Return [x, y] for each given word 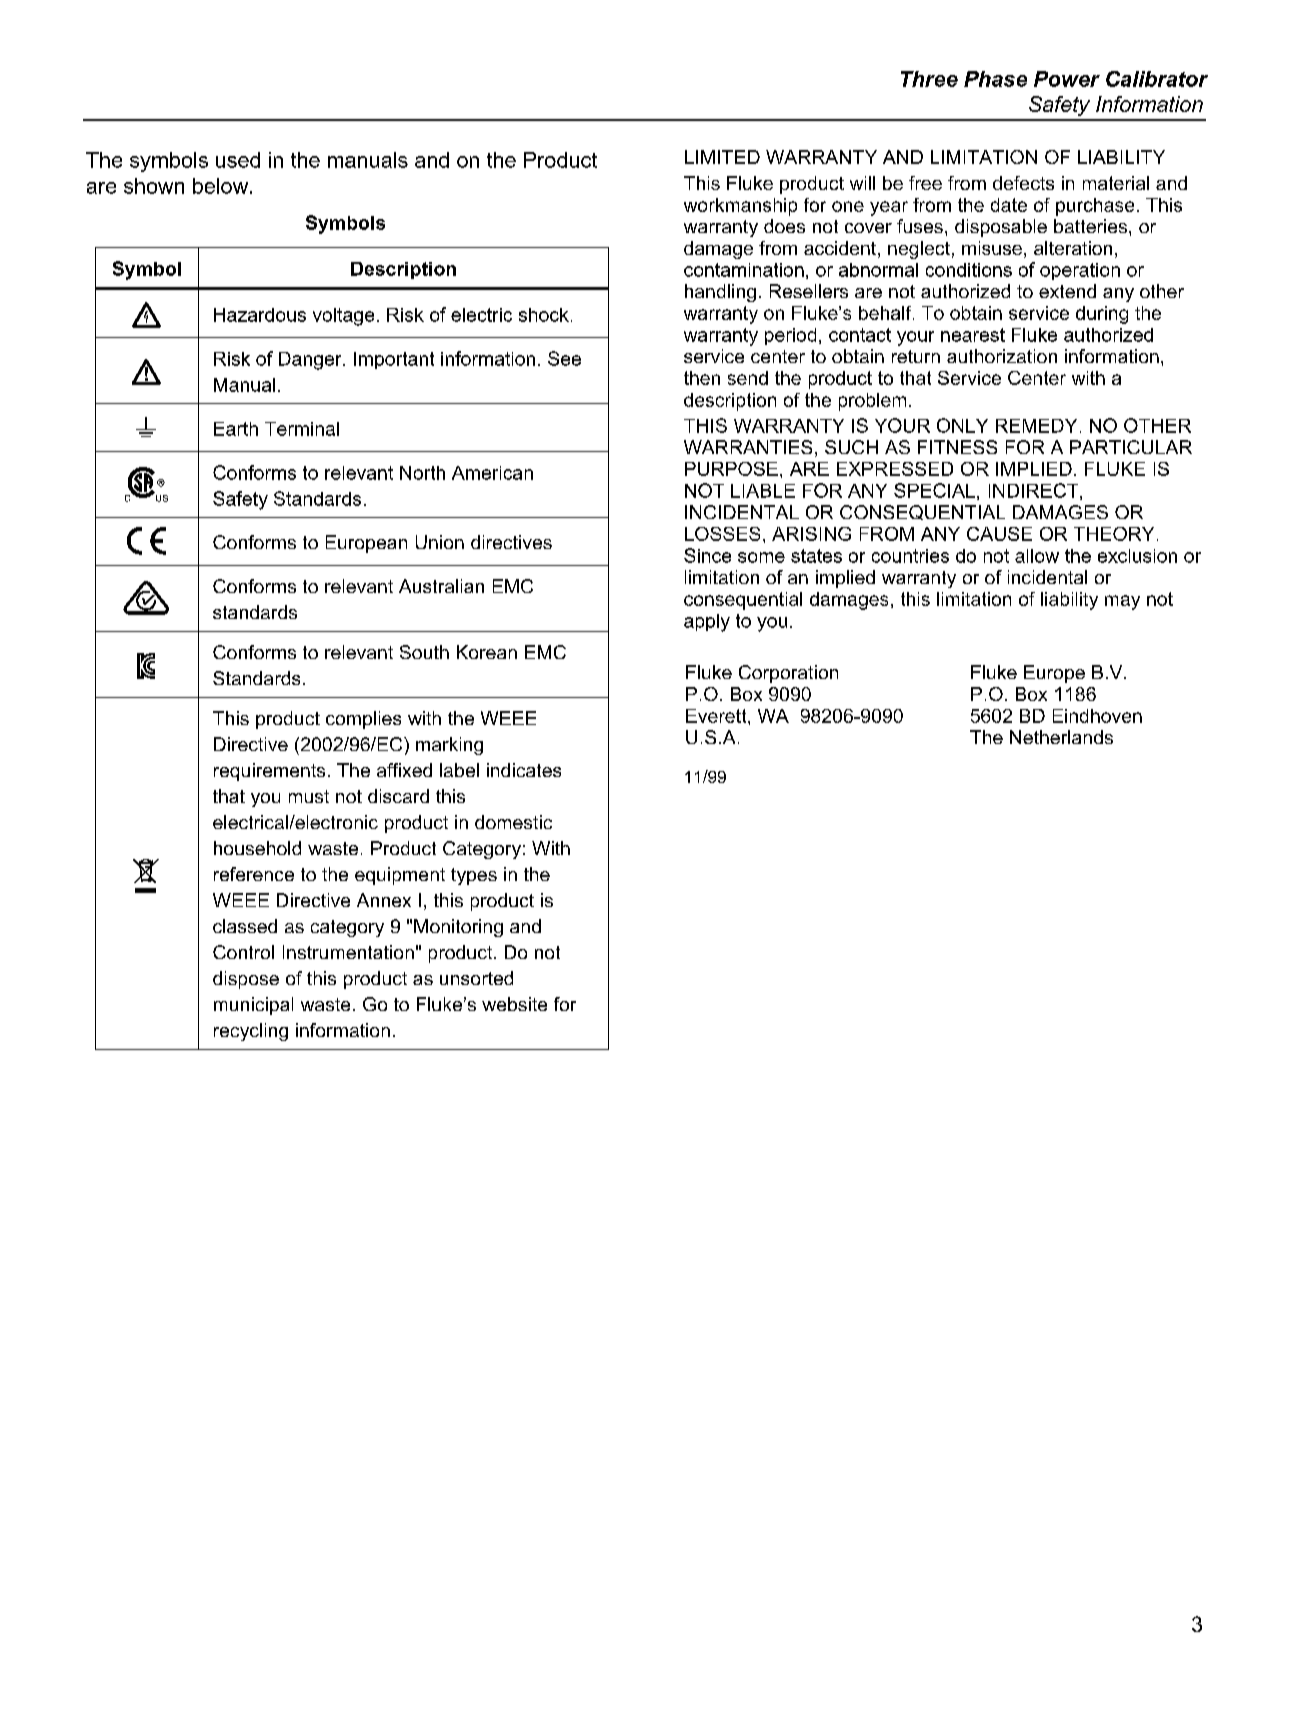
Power [1067, 79]
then [702, 378]
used [238, 160]
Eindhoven [1097, 716]
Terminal [302, 429]
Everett [717, 716]
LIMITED [722, 157]
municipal [253, 1006]
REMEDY [1036, 426]
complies [363, 720]
